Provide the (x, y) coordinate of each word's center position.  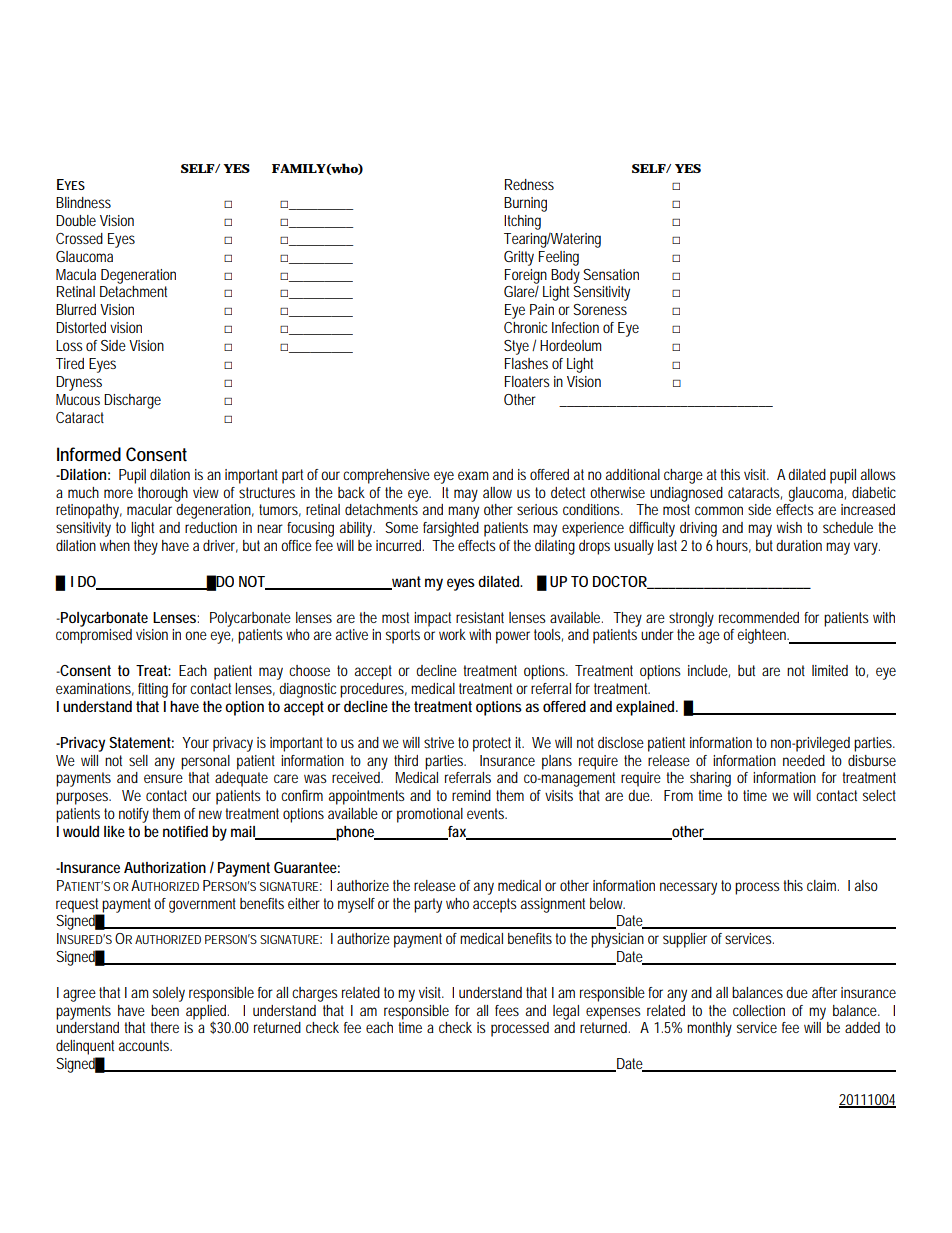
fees (507, 1010)
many (463, 512)
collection (759, 1010)
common (719, 510)
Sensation (611, 274)
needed (804, 760)
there (164, 1027)
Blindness (83, 202)
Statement (141, 742)
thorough (163, 494)
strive (439, 742)
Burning (525, 204)
